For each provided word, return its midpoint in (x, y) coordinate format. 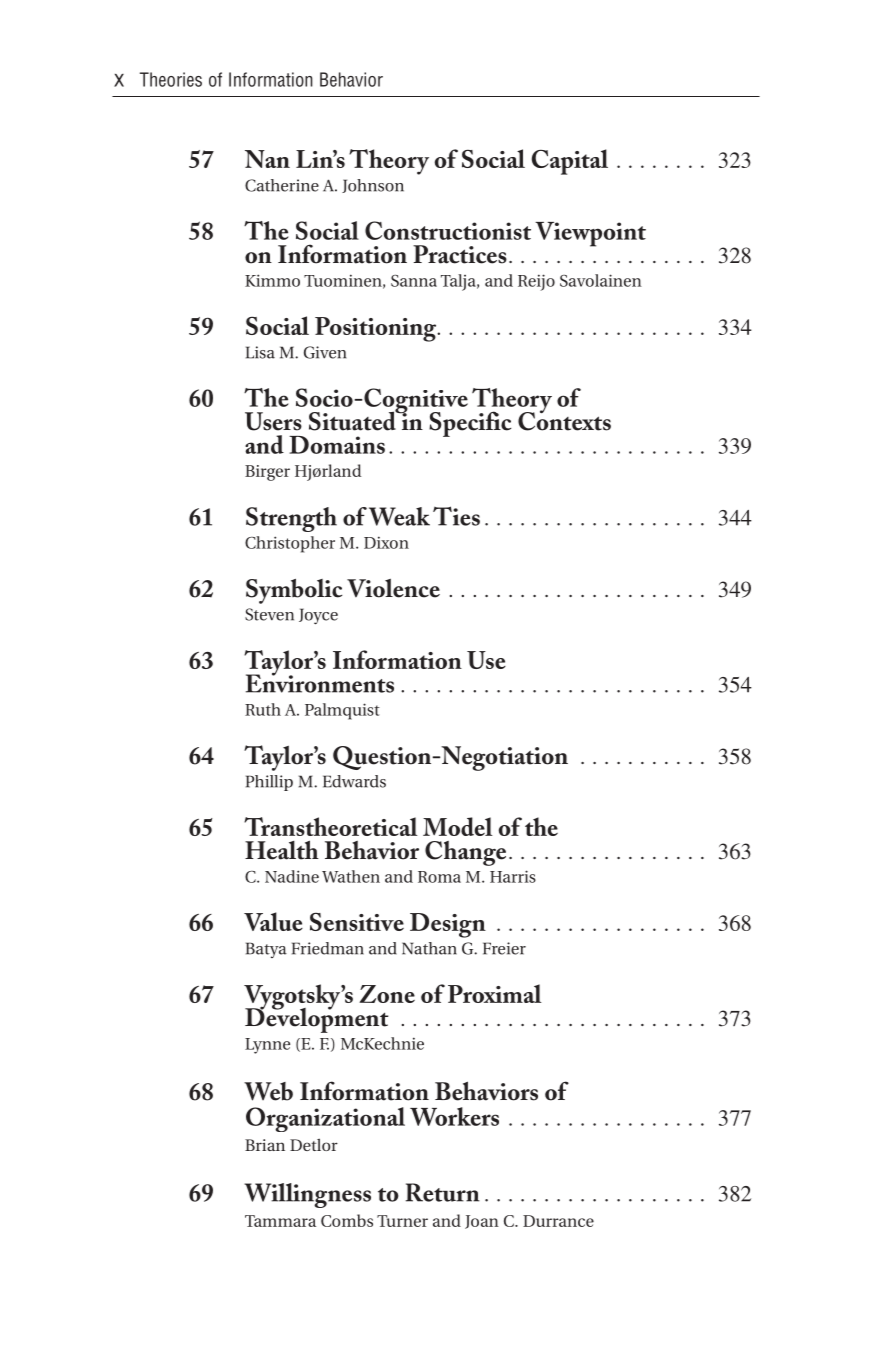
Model (458, 826)
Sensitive (357, 921)
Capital (570, 162)
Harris (513, 876)
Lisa (260, 352)
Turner (402, 1221)
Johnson (373, 186)
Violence (393, 588)
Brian (265, 1145)
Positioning (377, 329)
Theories (171, 79)
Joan (482, 1222)
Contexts (564, 420)
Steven (269, 614)
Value (273, 921)
